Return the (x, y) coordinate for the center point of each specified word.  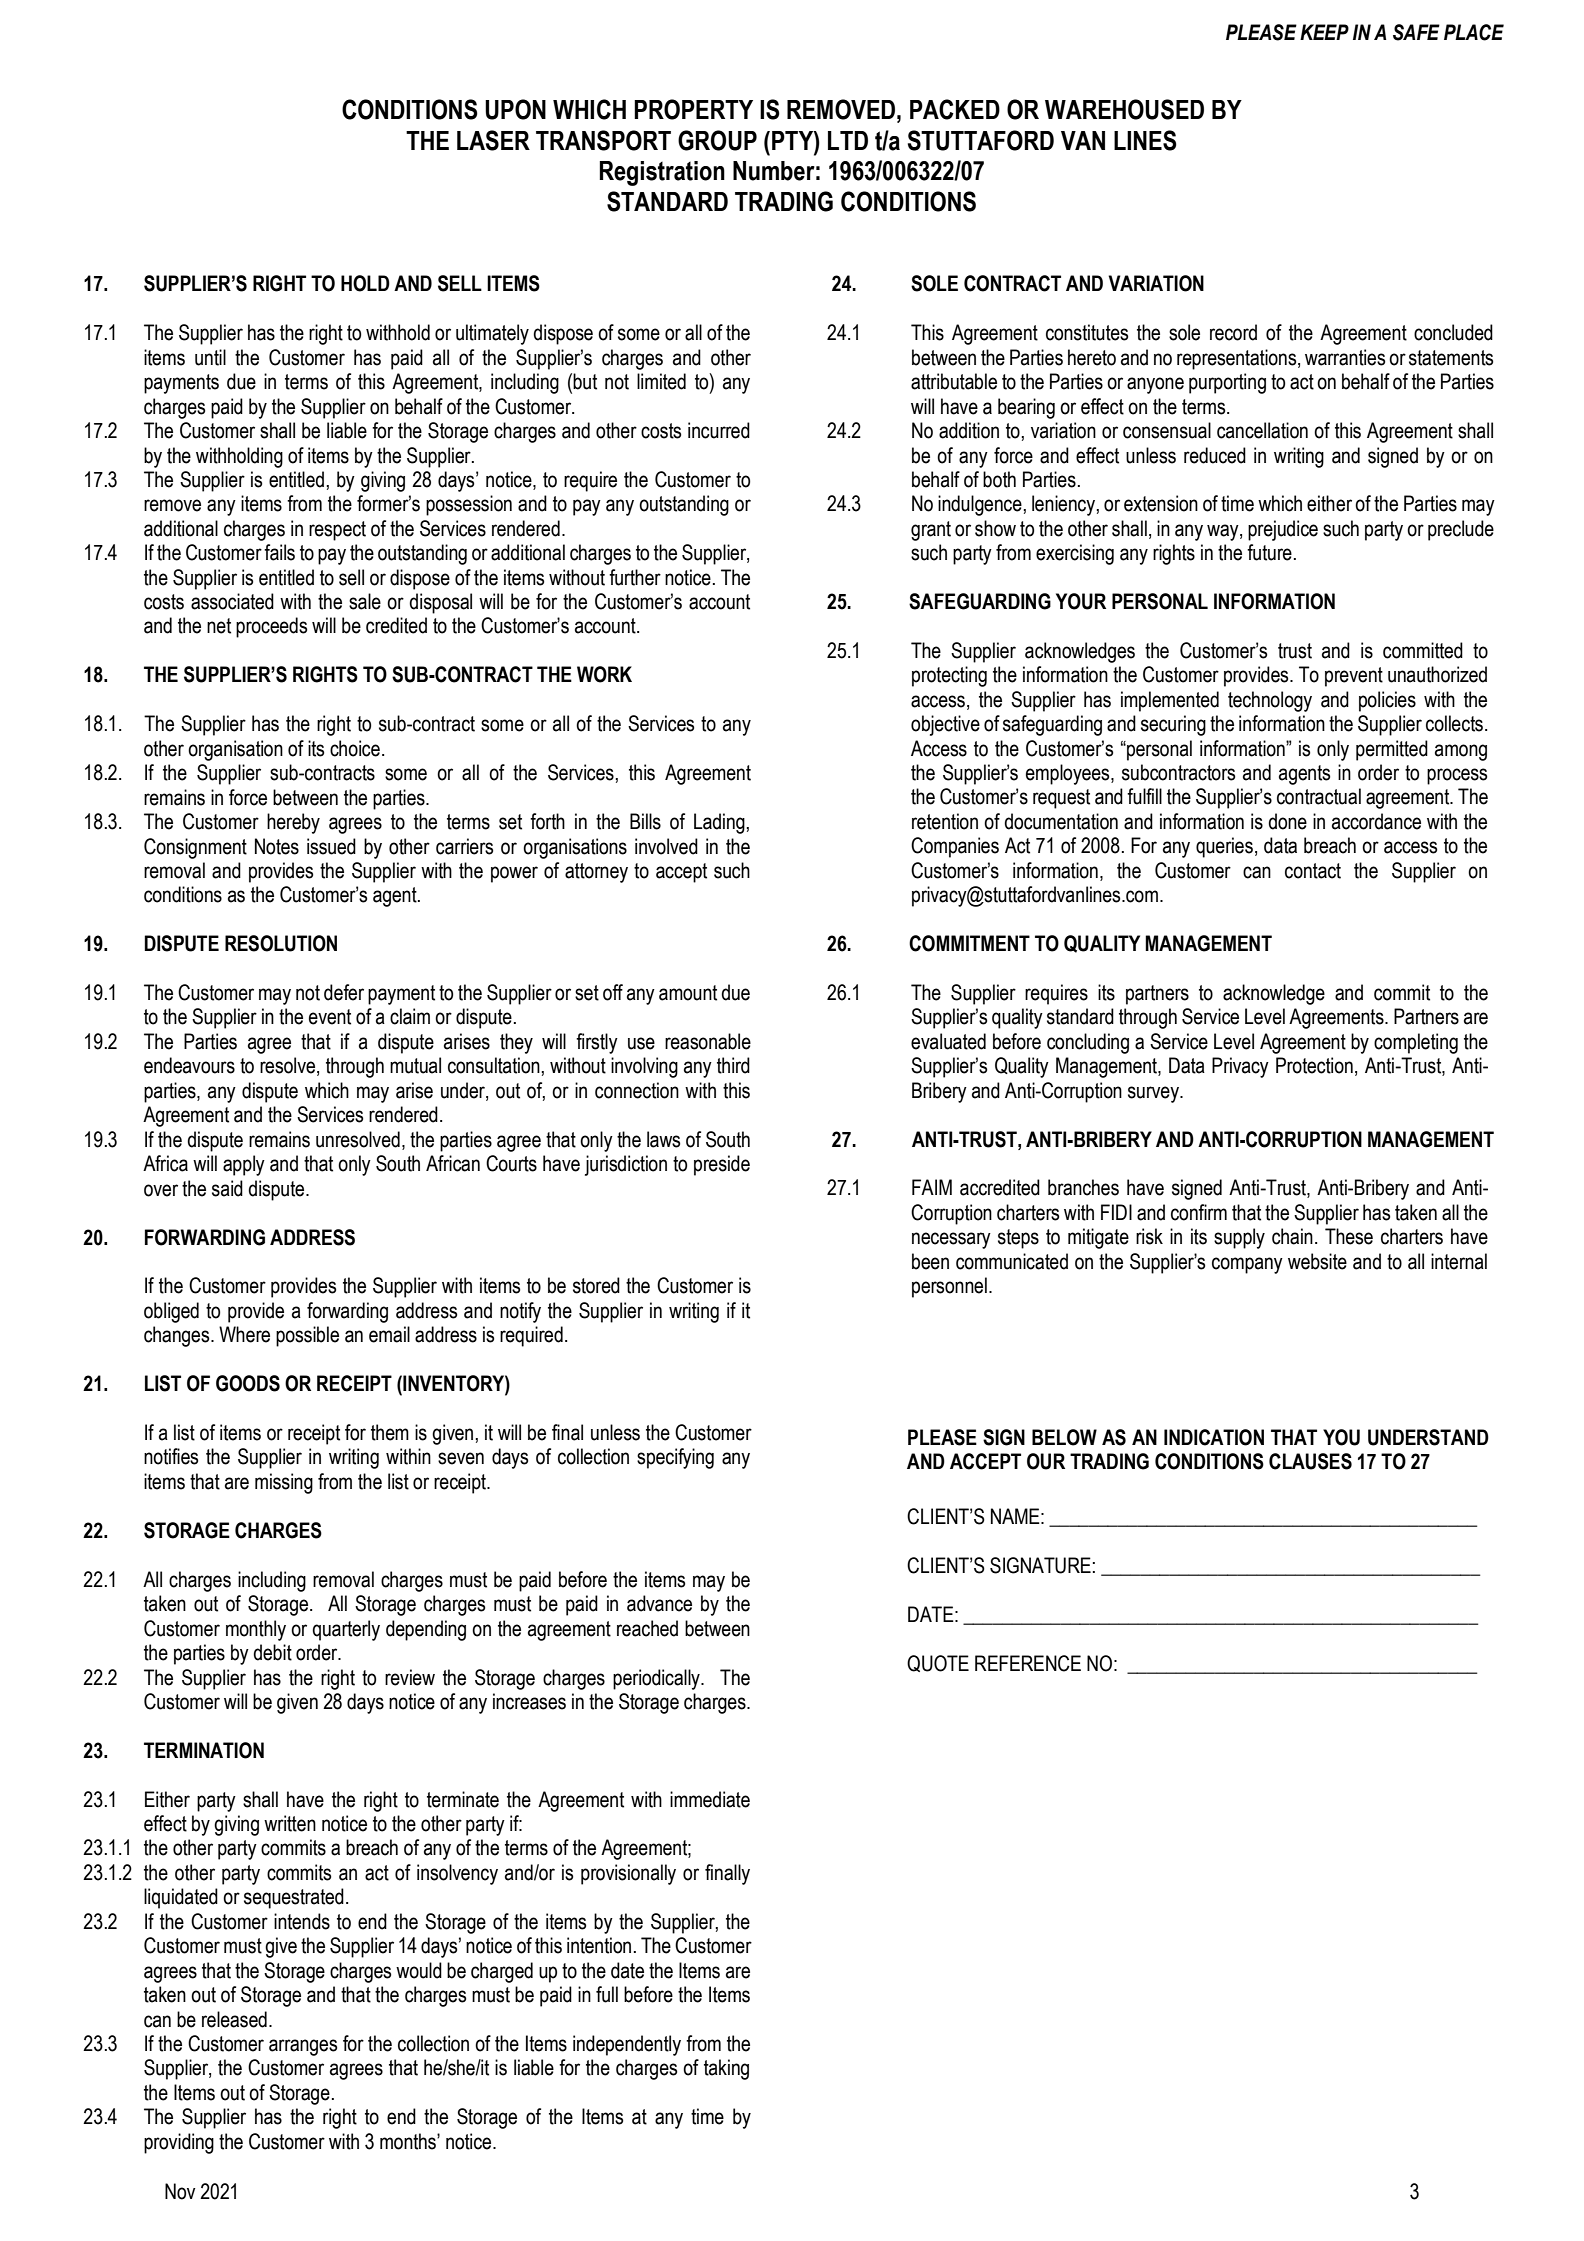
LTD (848, 140)
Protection (1314, 1065)
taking (726, 2069)
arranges (303, 2047)
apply (244, 1165)
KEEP (1324, 32)
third (733, 1065)
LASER (493, 140)
